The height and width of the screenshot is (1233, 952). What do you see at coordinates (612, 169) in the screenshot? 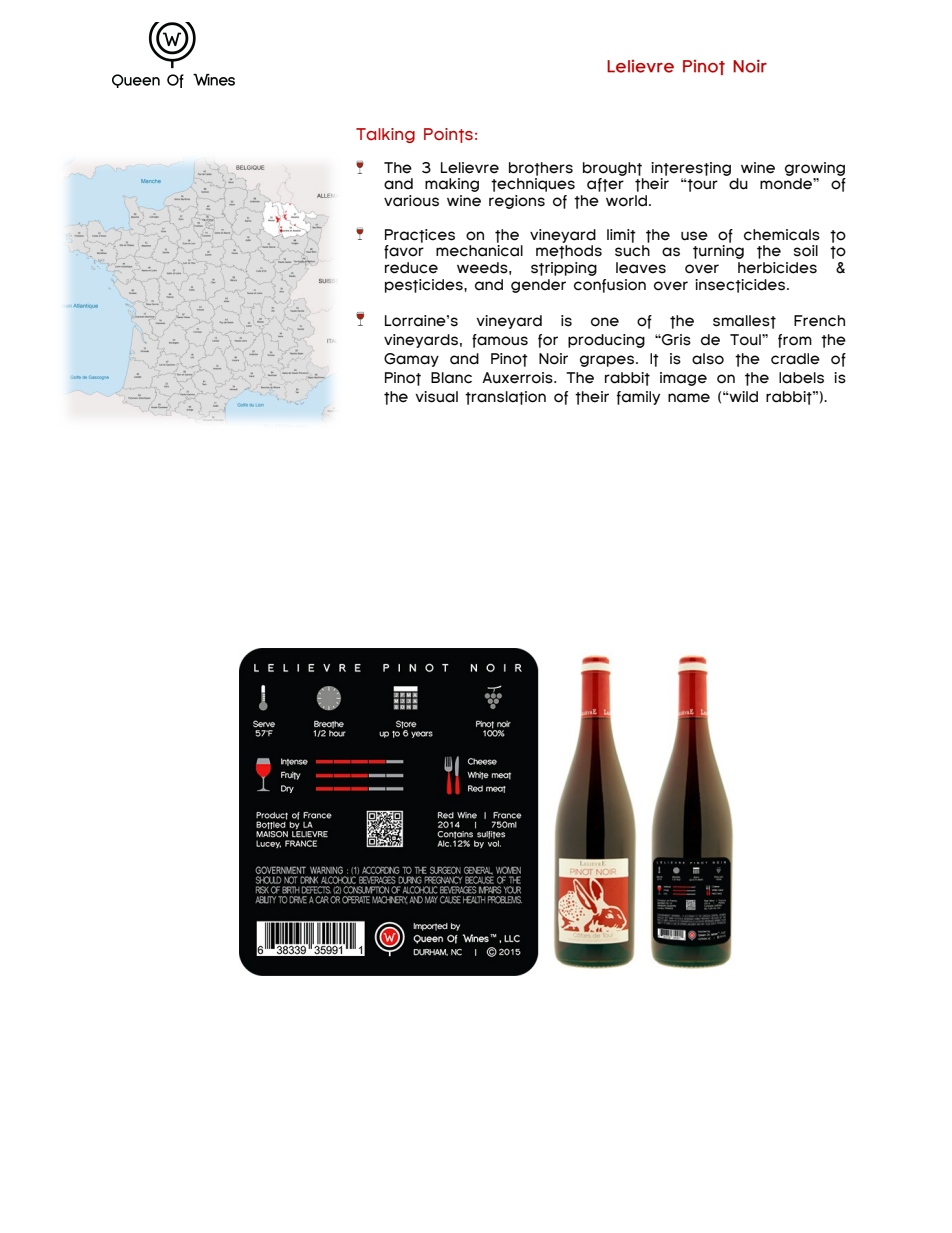
I see `brought` at bounding box center [612, 169].
